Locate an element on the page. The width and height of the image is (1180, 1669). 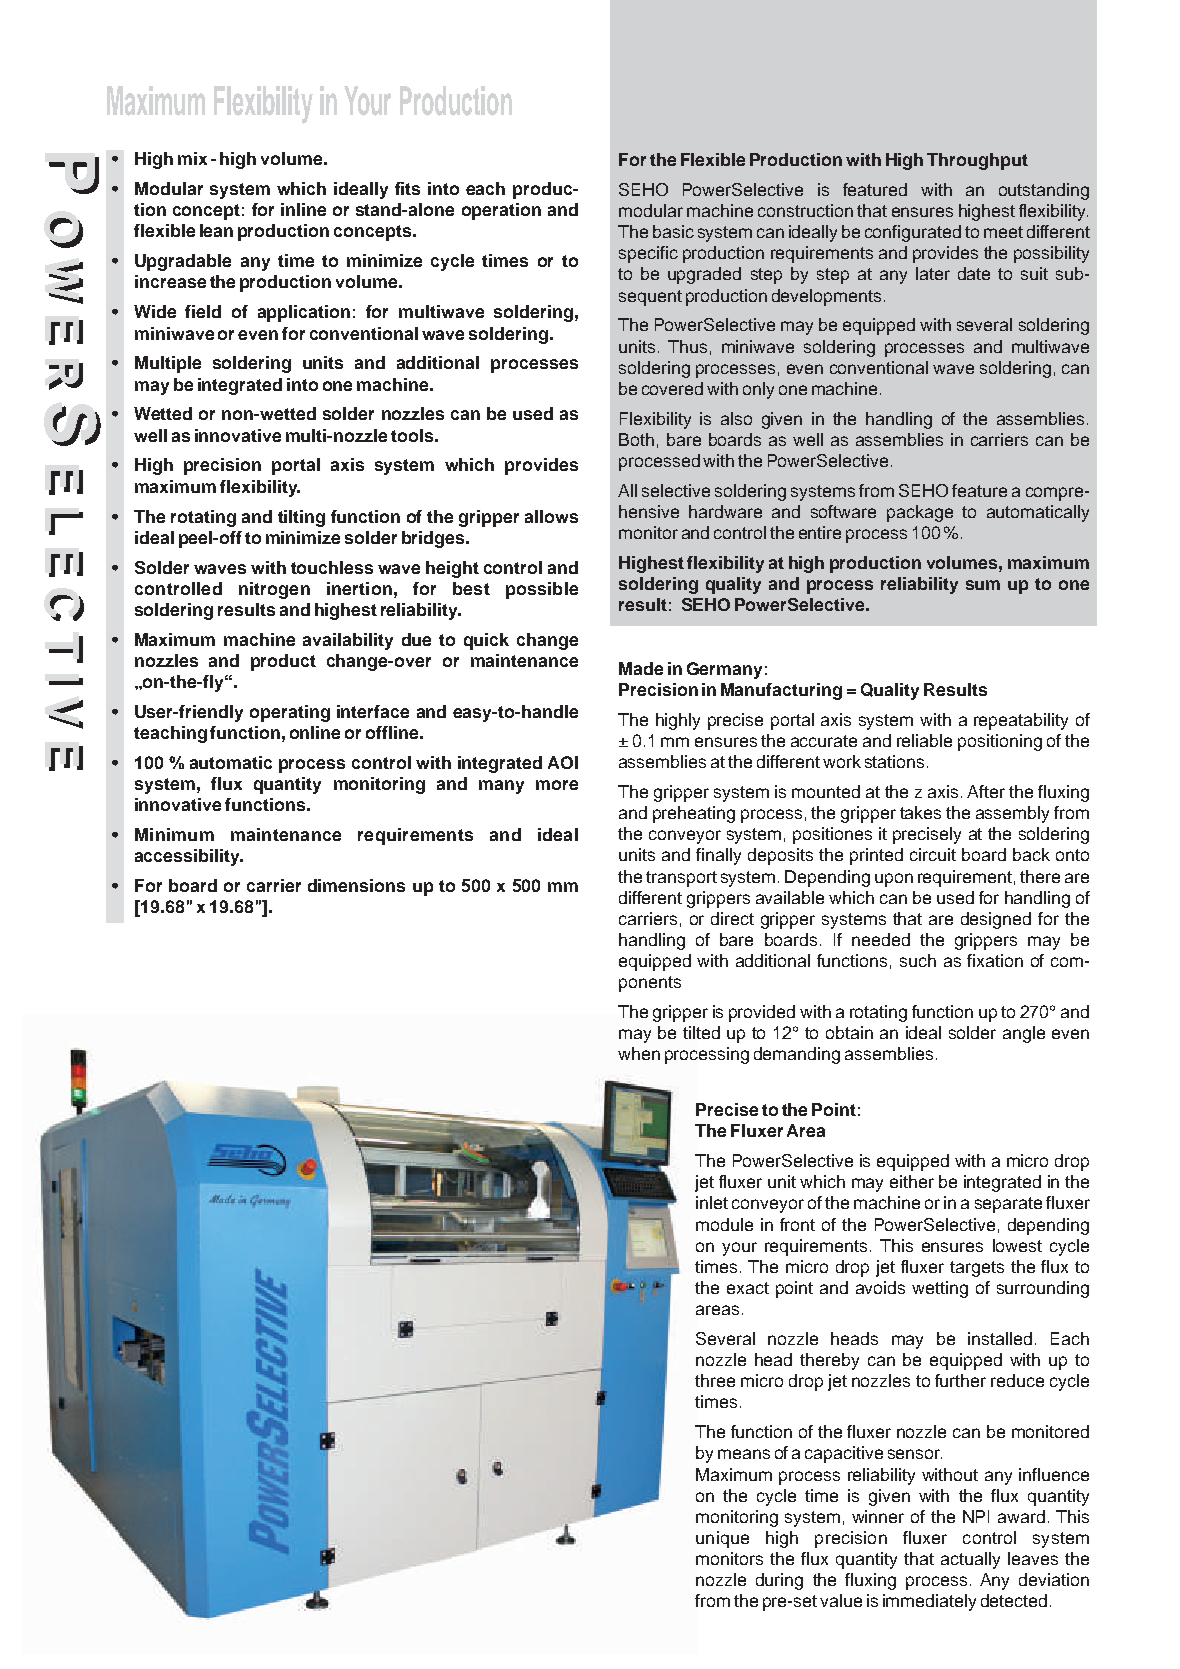
when is located at coordinates (639, 1053).
